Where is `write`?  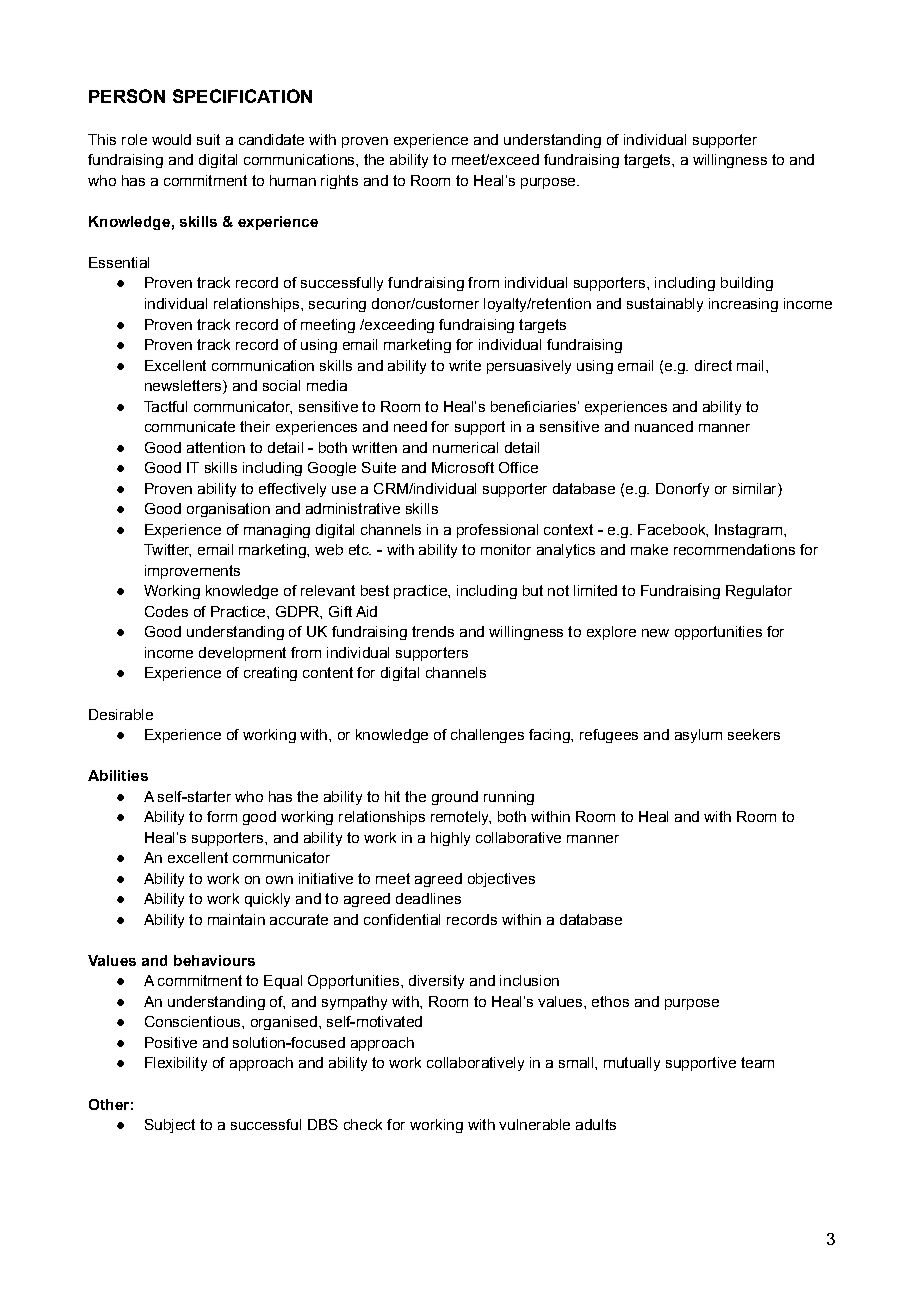 write is located at coordinates (465, 365).
